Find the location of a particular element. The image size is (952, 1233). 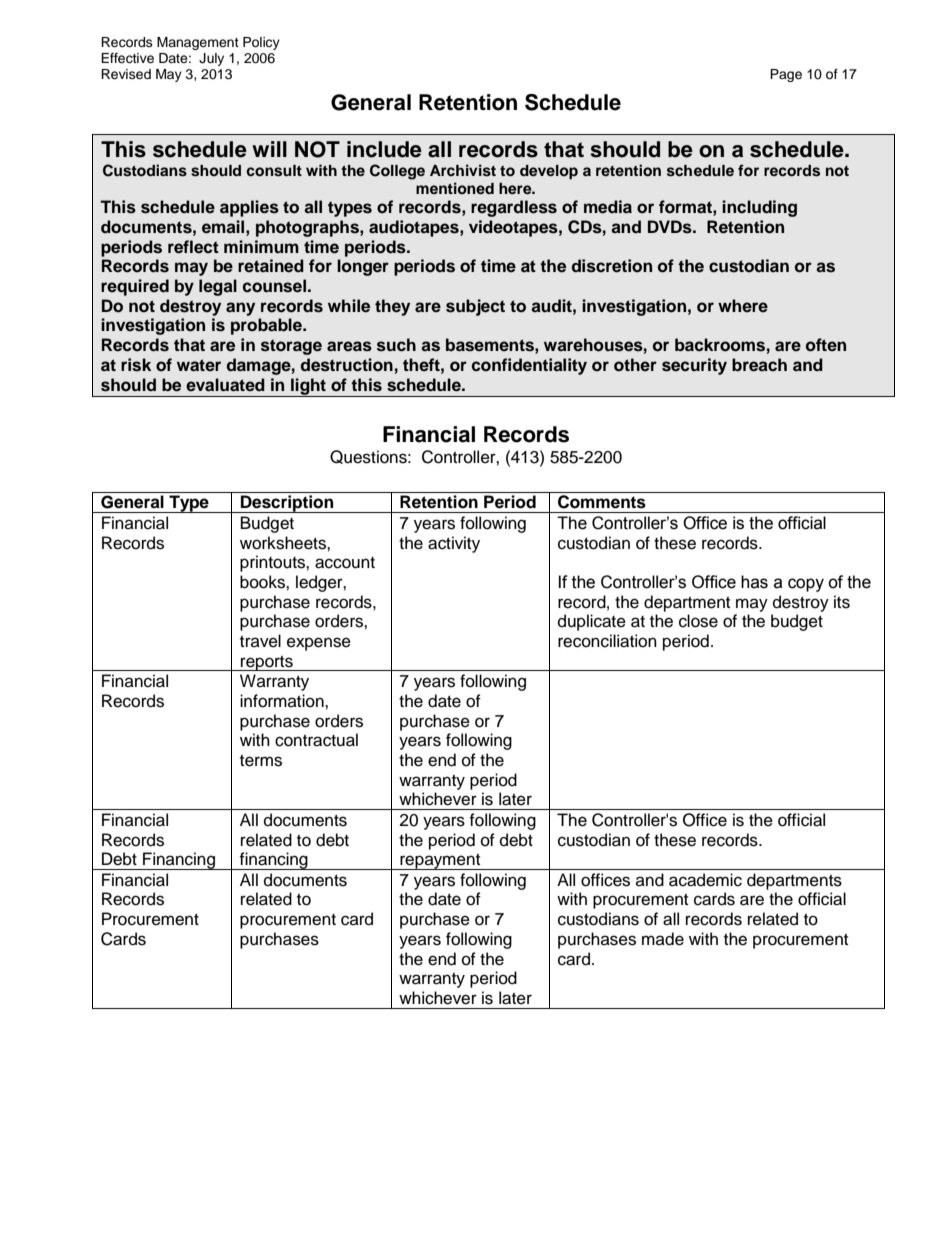

close is located at coordinates (698, 621).
